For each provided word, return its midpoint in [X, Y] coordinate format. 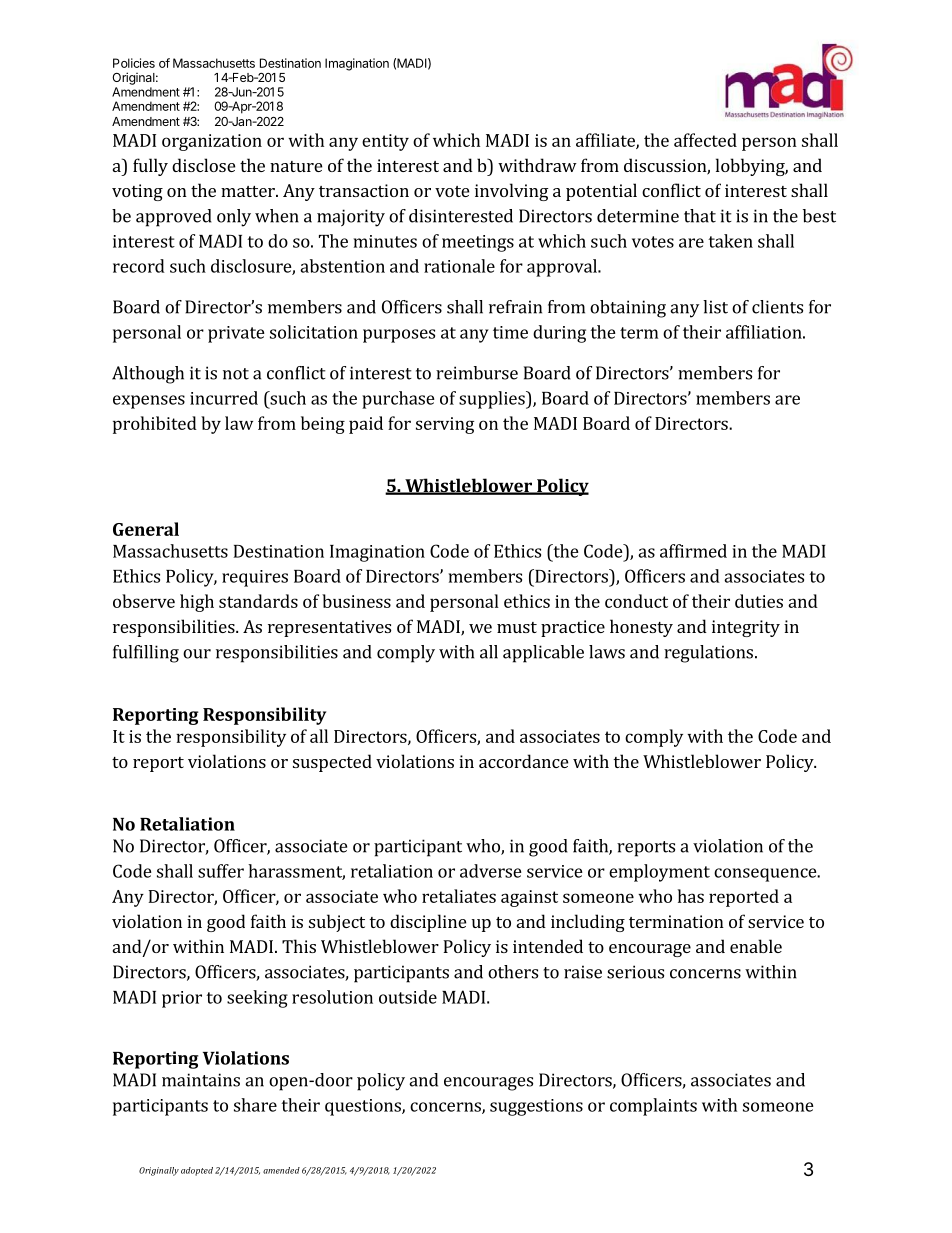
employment [659, 873]
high [197, 603]
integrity [746, 628]
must [517, 627]
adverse [491, 871]
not [236, 374]
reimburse [477, 373]
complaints [653, 1107]
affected [705, 140]
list [715, 307]
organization [212, 142]
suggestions [536, 1107]
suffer [221, 871]
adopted [197, 1171]
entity [385, 142]
